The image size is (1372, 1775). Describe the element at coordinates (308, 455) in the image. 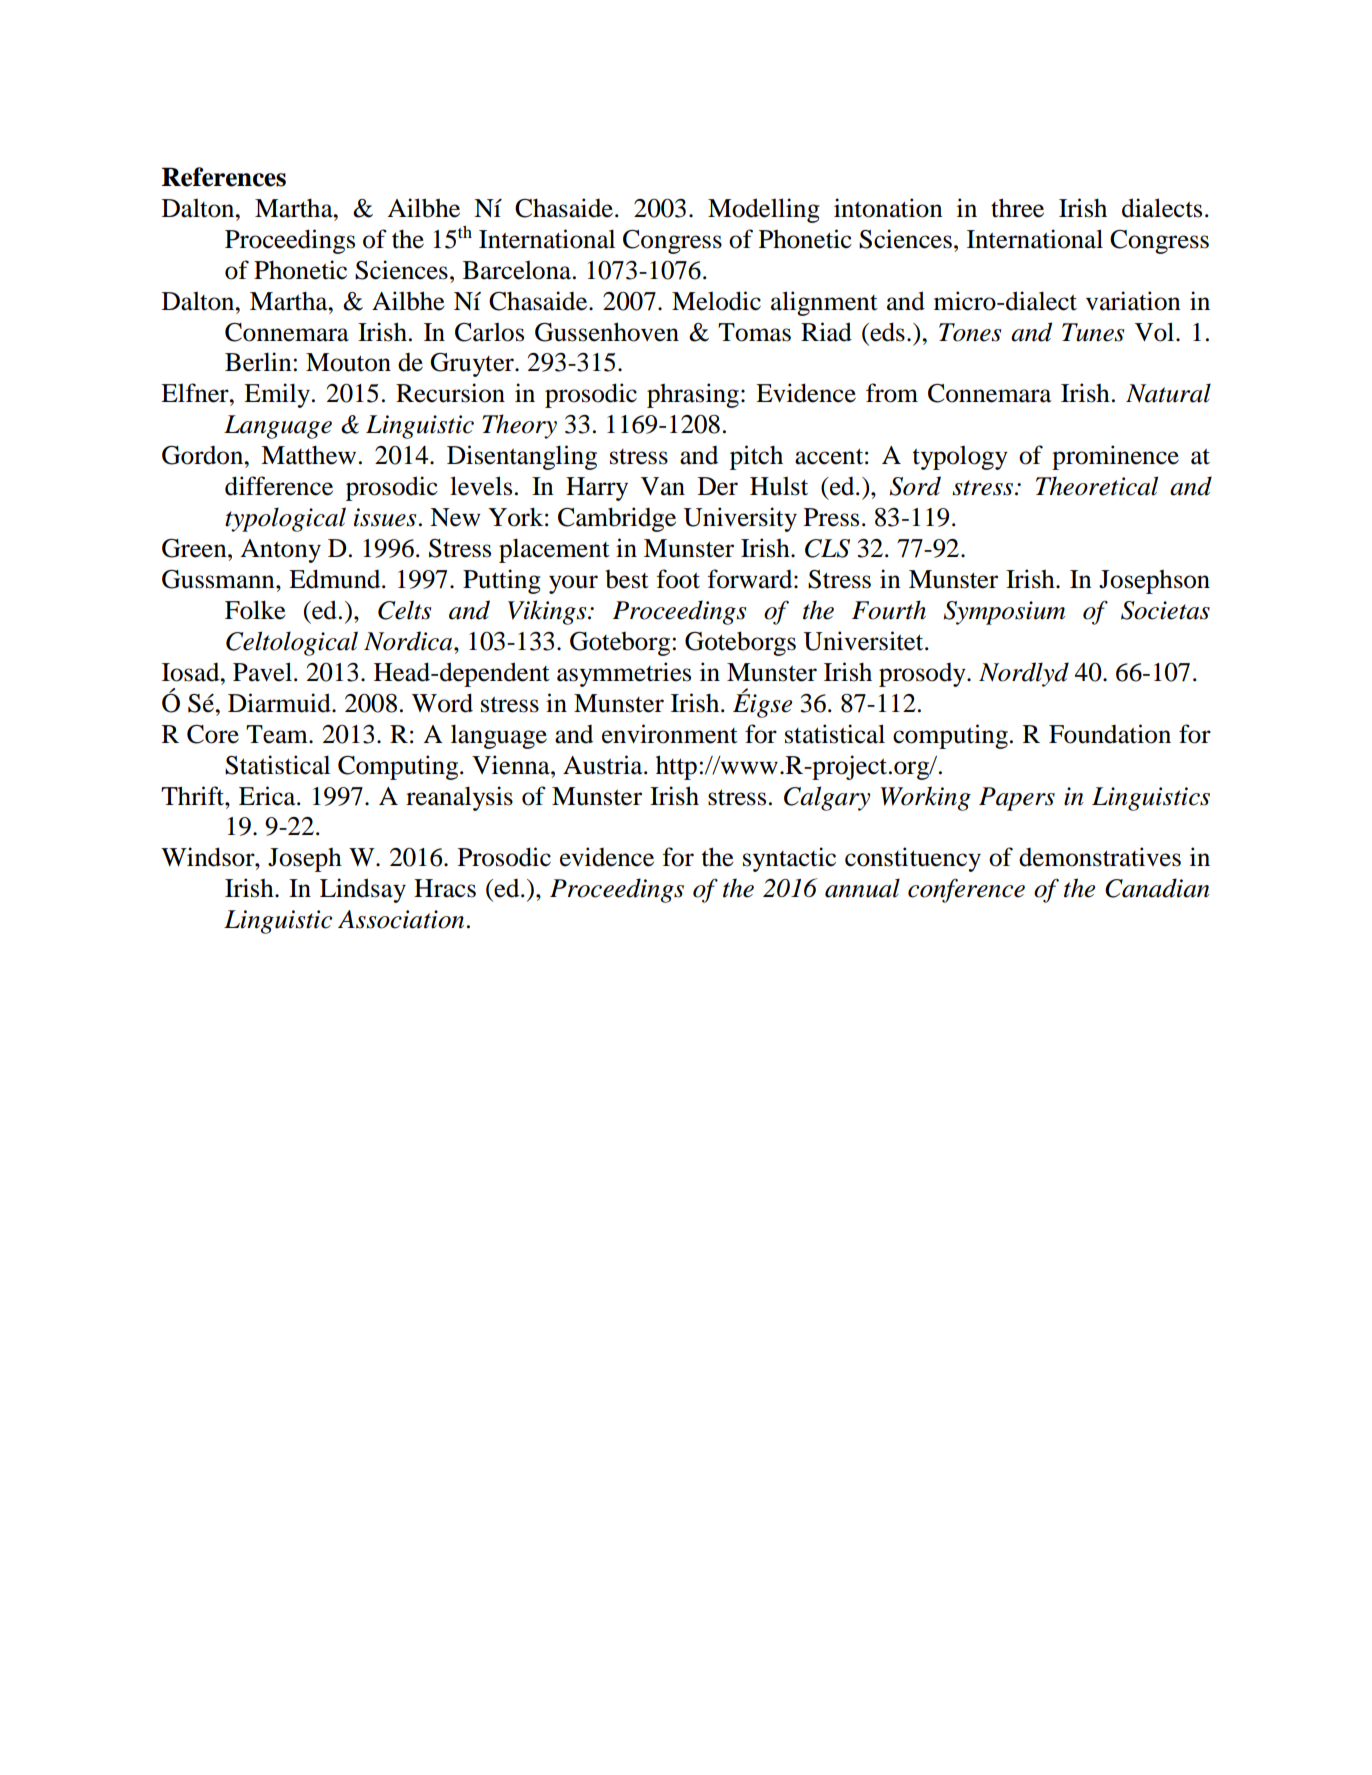

I see `Matthew` at that location.
